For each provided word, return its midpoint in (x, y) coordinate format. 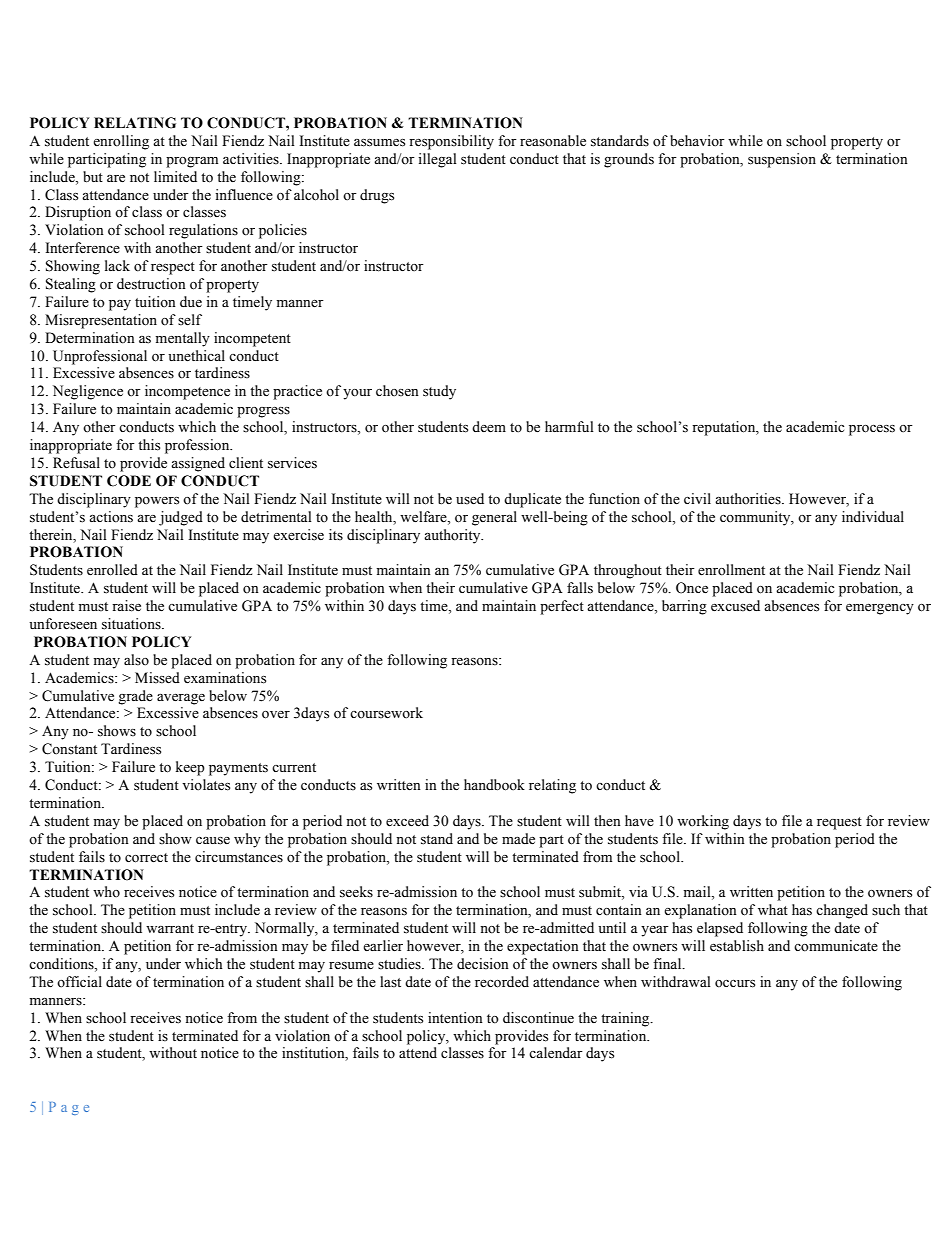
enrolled (112, 570)
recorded (502, 982)
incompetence (187, 392)
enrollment (731, 570)
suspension (782, 160)
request (839, 823)
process (872, 430)
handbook (494, 785)
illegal (437, 160)
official (79, 981)
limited (175, 177)
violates (206, 785)
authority (453, 536)
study (439, 392)
